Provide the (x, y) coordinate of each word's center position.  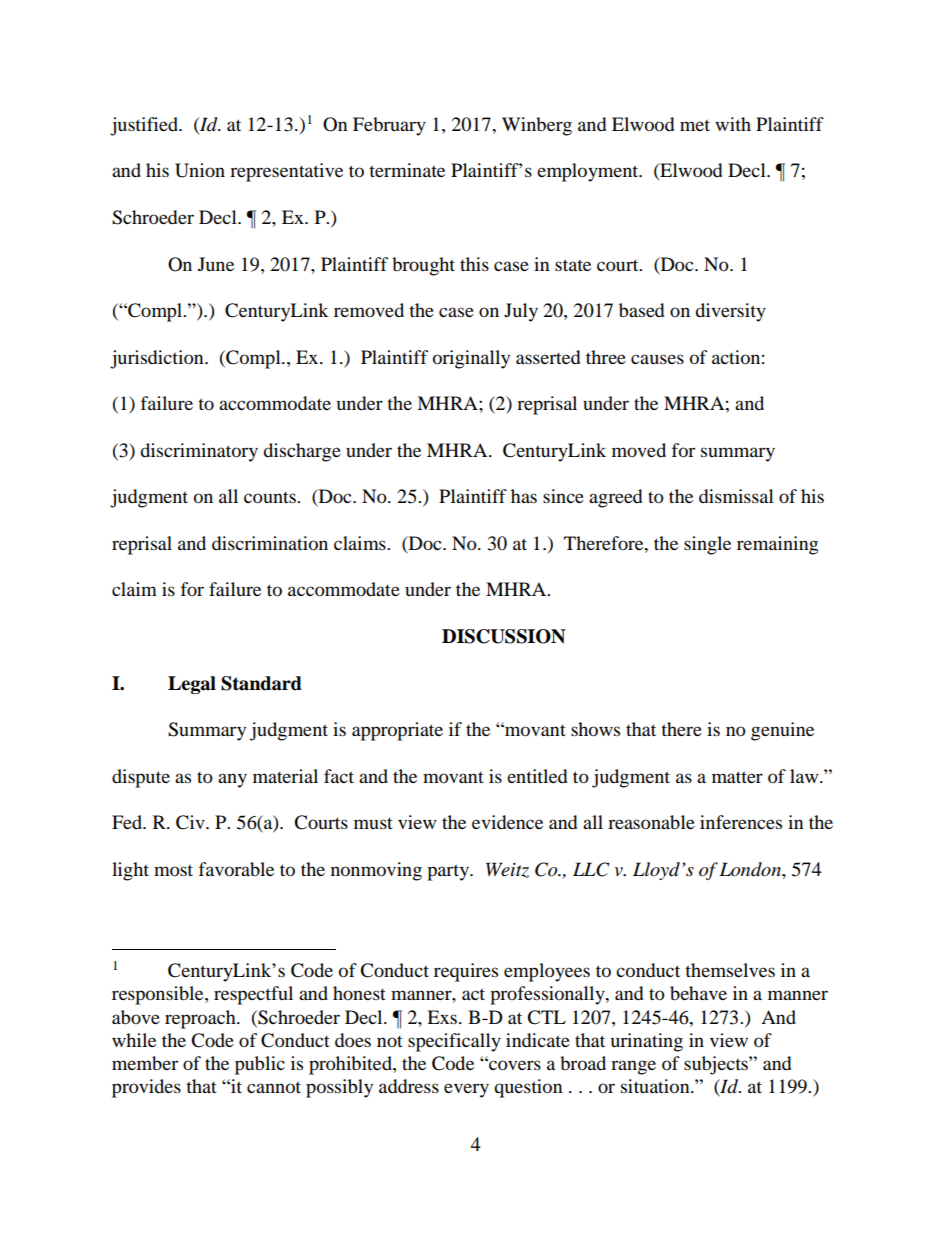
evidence (507, 822)
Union (200, 170)
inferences (741, 822)
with (733, 124)
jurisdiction (158, 359)
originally (471, 359)
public (260, 1065)
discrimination (270, 543)
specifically (454, 1042)
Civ (191, 822)
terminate (407, 170)
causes (657, 359)
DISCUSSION (503, 636)
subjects (717, 1065)
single (707, 545)
